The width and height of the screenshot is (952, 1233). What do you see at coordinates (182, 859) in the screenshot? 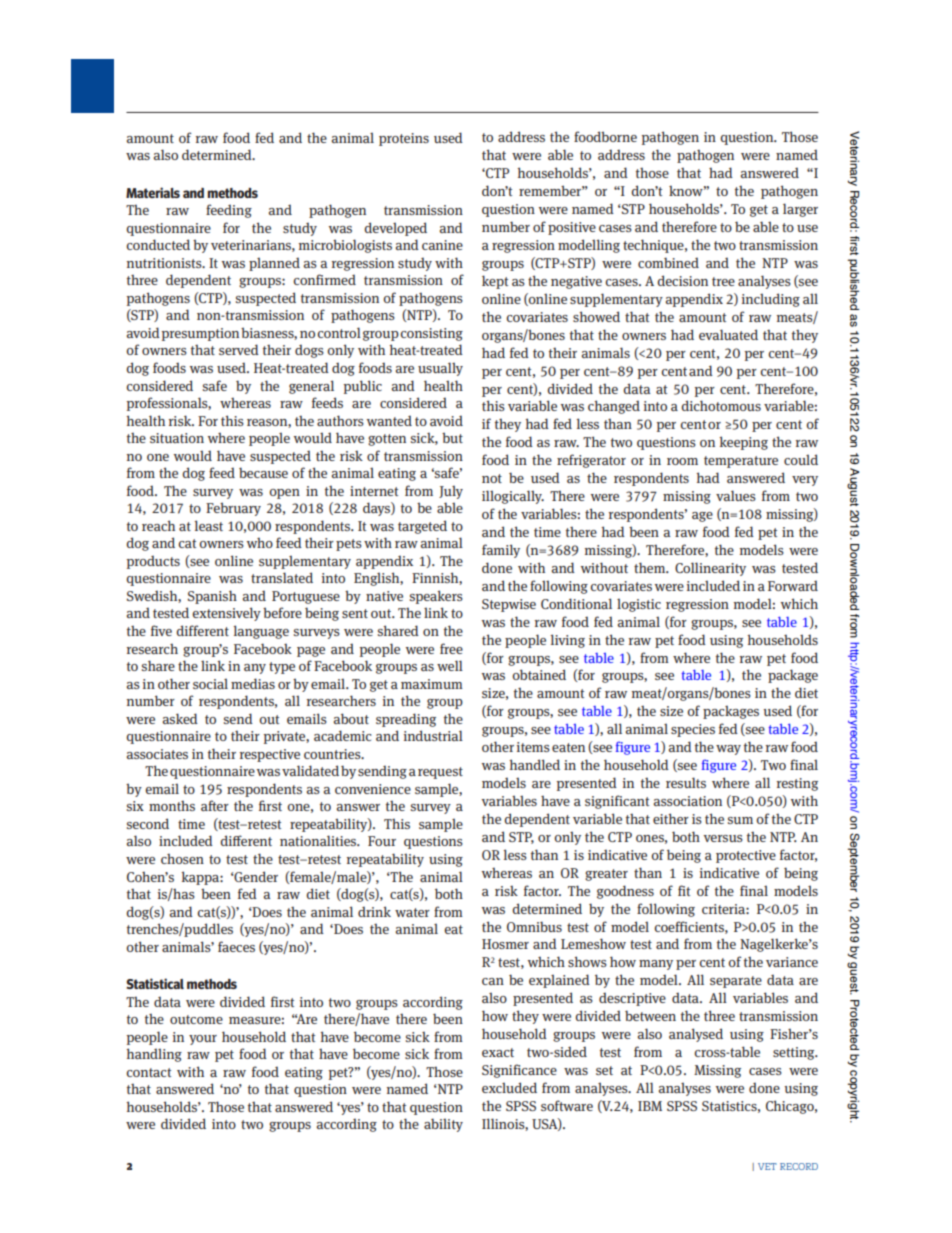
I see `chosen` at bounding box center [182, 859].
